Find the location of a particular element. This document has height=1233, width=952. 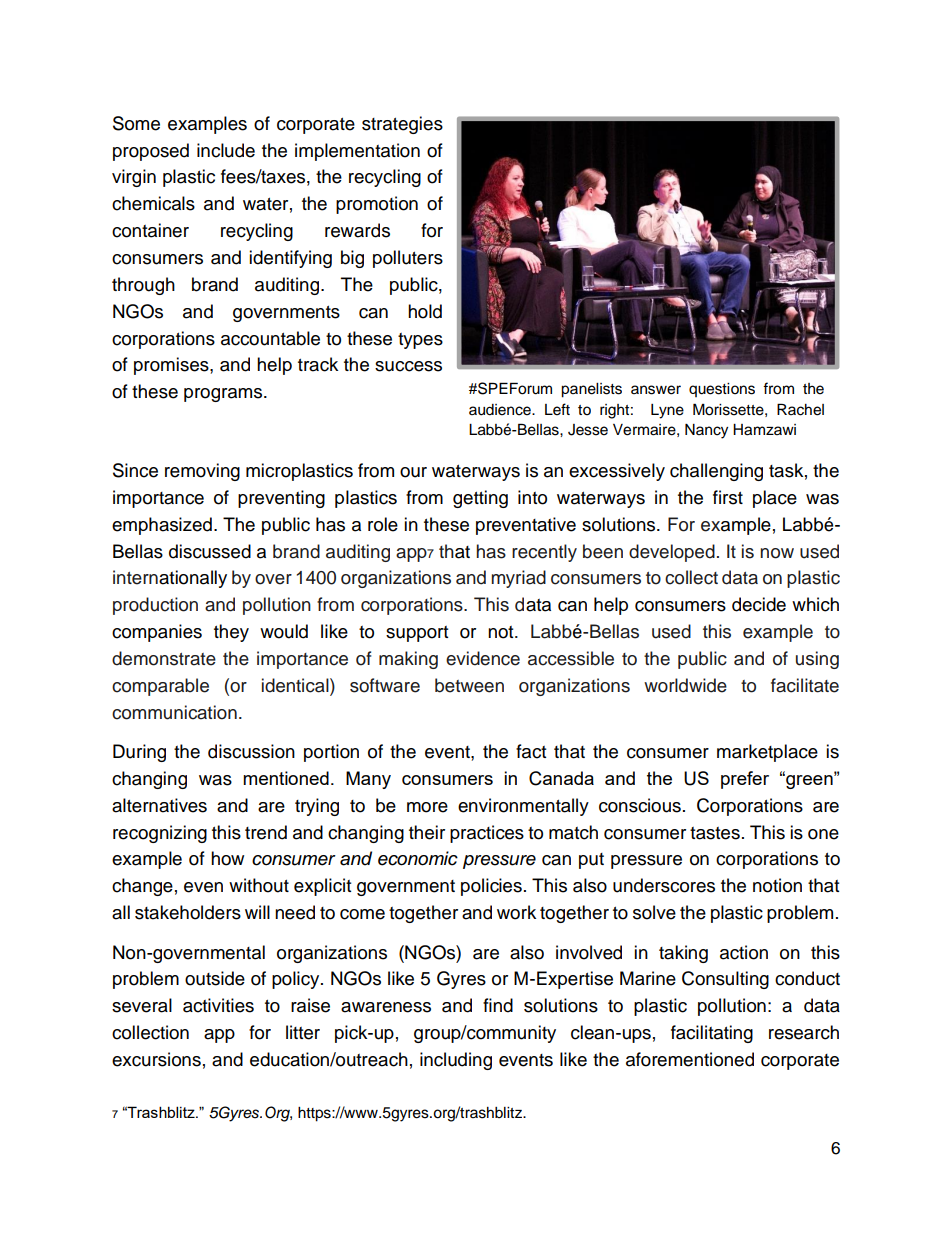

myriad is located at coordinates (518, 579).
